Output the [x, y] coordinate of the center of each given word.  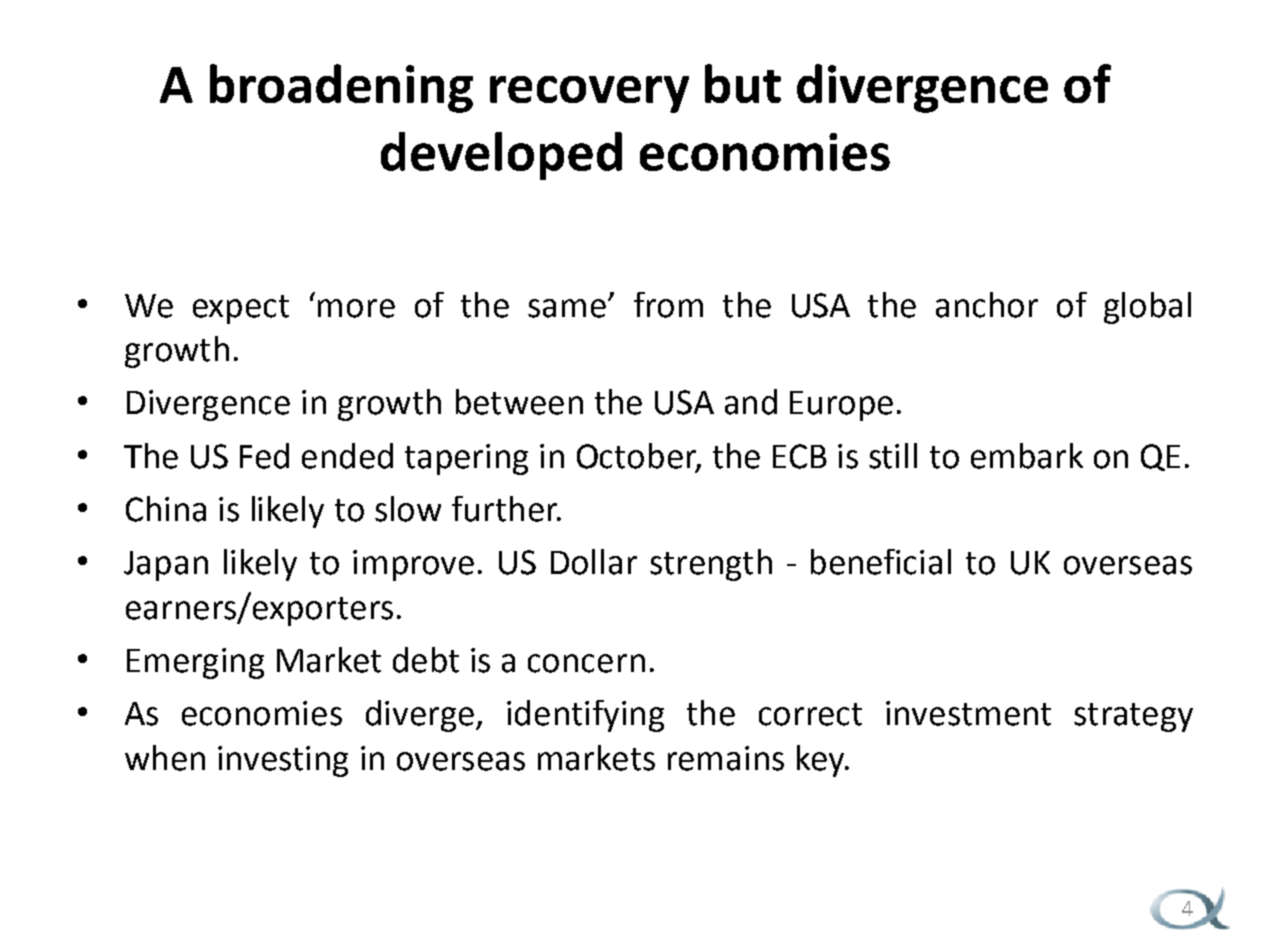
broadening [341, 88]
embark [1027, 456]
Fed [264, 456]
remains [726, 758]
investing [283, 761]
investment [968, 713]
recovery [589, 94]
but [743, 83]
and [751, 402]
